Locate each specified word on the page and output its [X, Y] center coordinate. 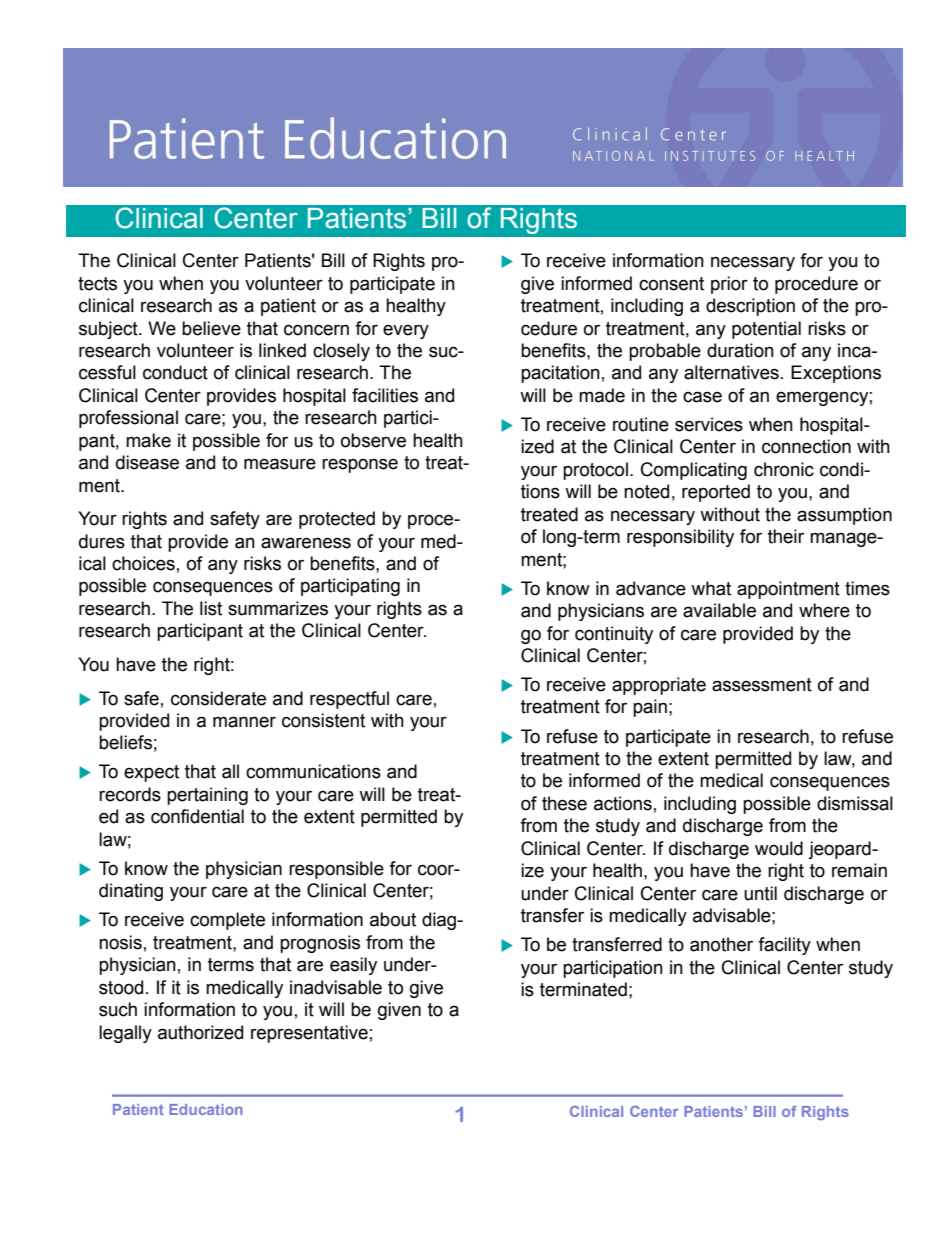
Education [206, 1109]
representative [309, 1034]
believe [211, 328]
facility [784, 946]
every [406, 331]
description [750, 307]
